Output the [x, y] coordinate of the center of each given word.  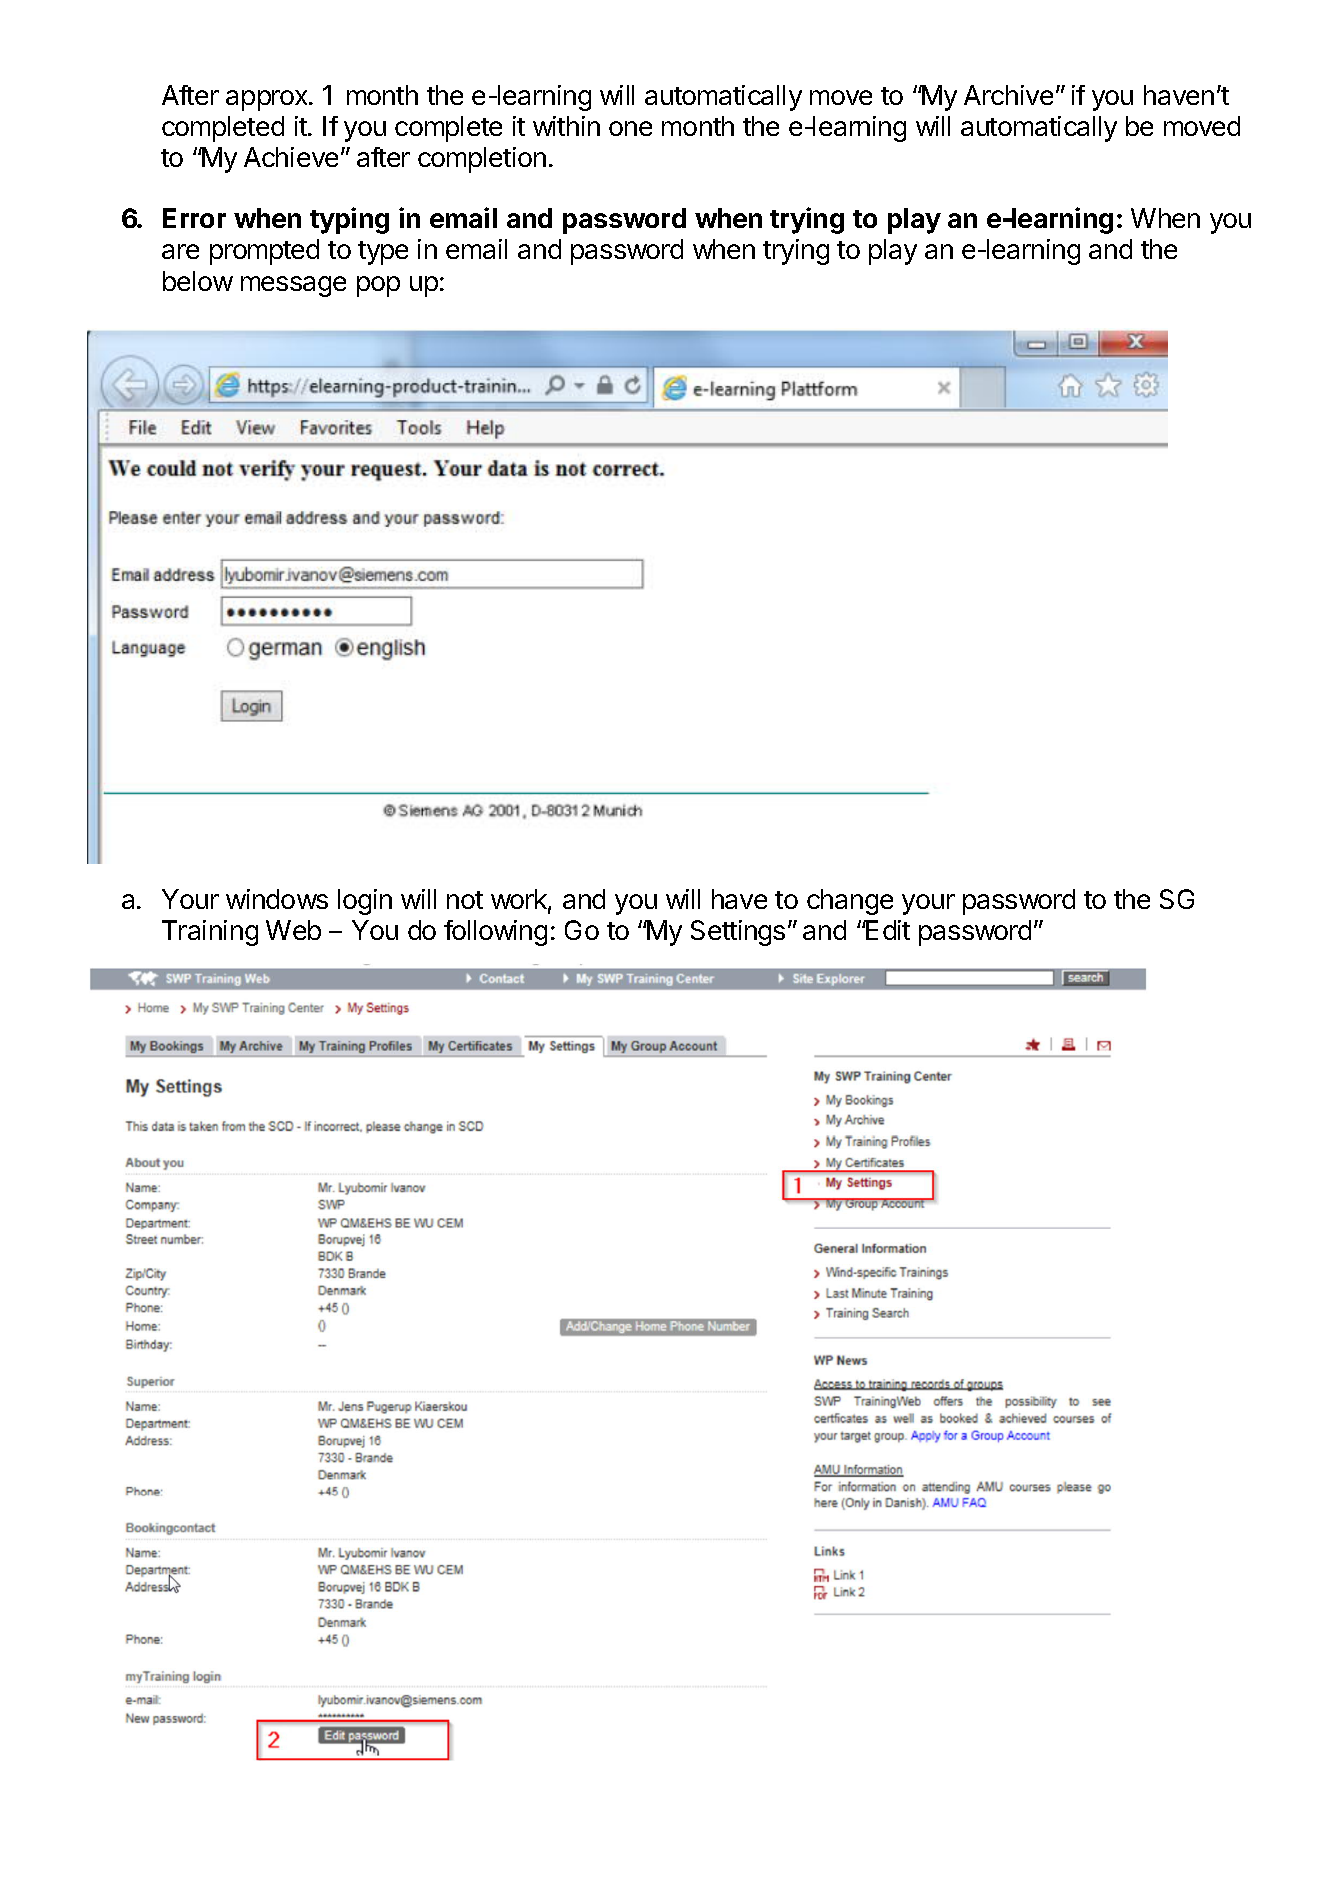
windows [277, 899]
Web [293, 930]
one [630, 128]
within [566, 126]
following [495, 933]
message [293, 286]
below [198, 281]
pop [378, 286]
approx [268, 100]
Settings [738, 933]
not [465, 900]
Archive [1008, 95]
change [850, 902]
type [383, 253]
